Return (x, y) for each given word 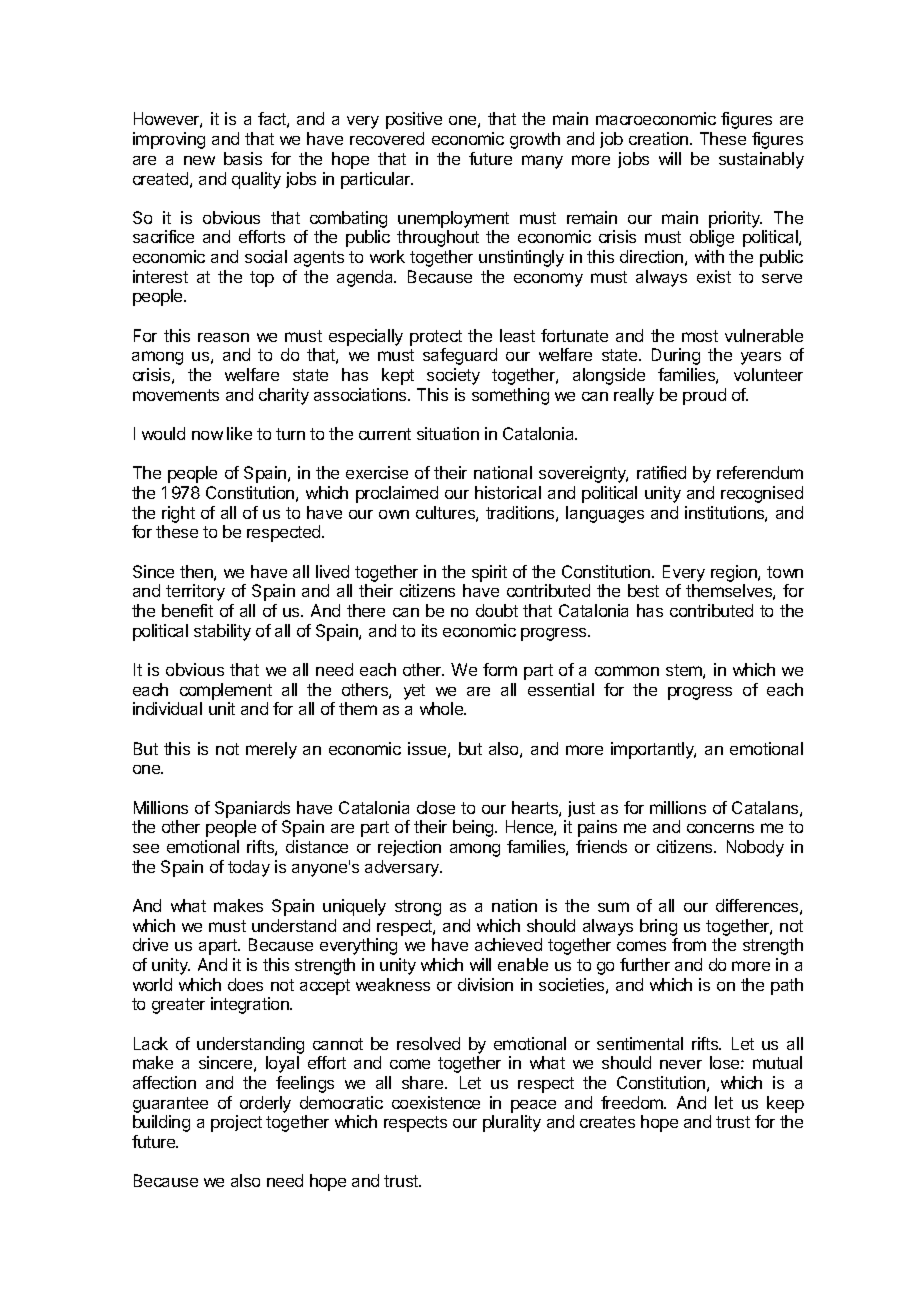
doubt (497, 610)
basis (243, 158)
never (681, 1064)
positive (414, 120)
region (735, 575)
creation (660, 138)
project (236, 1123)
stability (222, 632)
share (424, 1082)
